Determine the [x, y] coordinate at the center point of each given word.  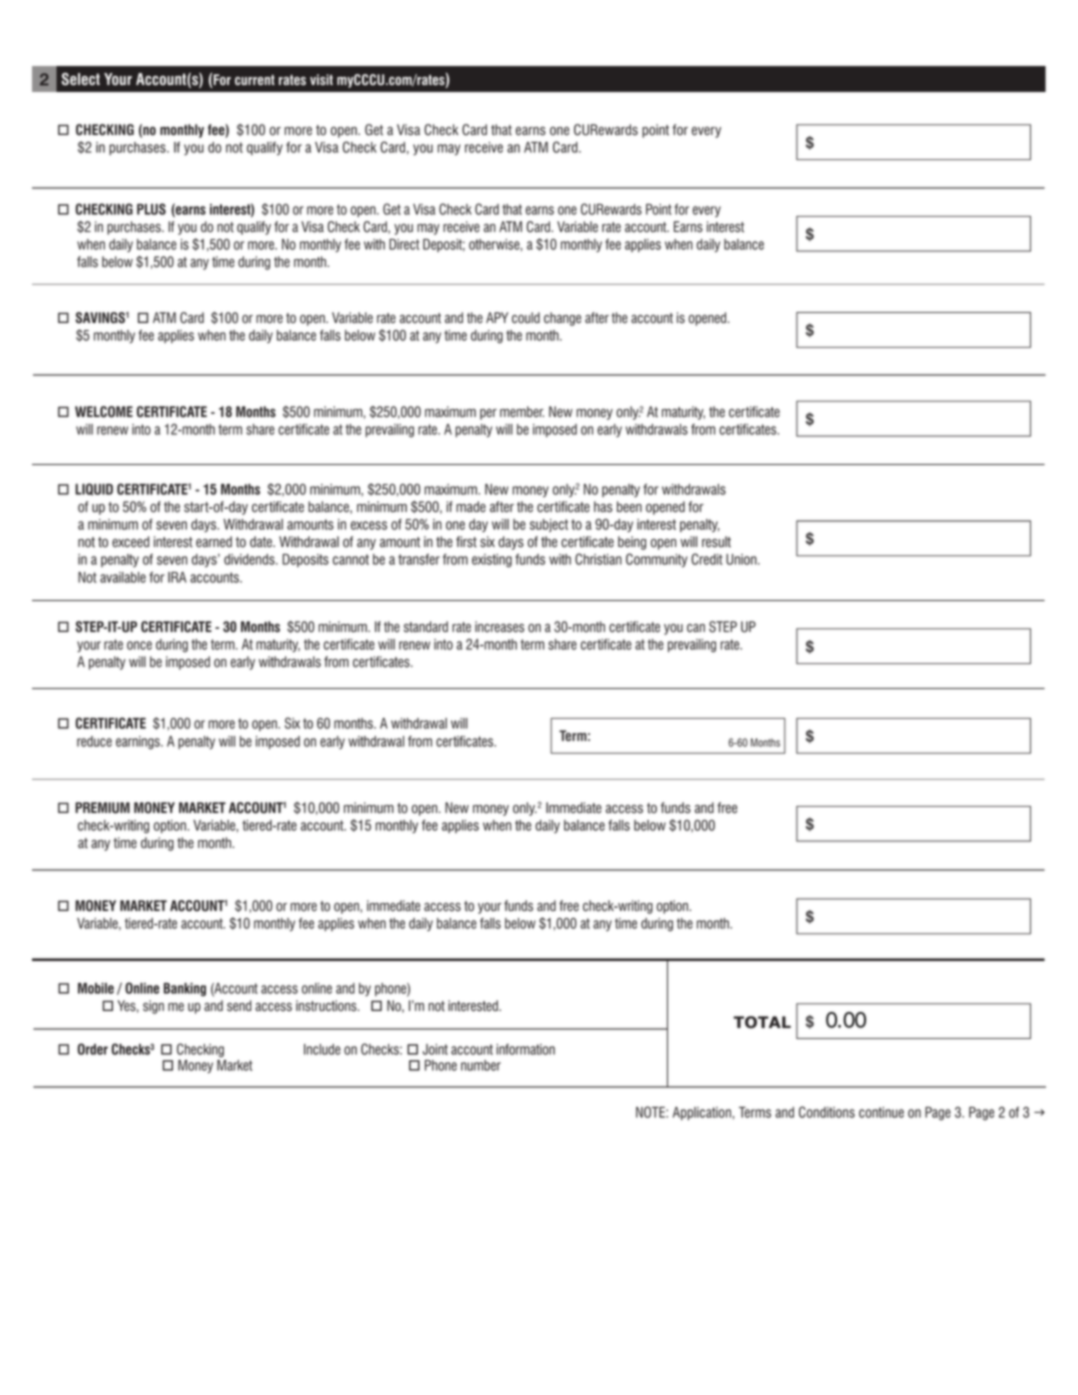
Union [742, 559]
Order [93, 1049]
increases [499, 627]
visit [321, 80]
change [562, 319]
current [255, 80]
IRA [177, 577]
